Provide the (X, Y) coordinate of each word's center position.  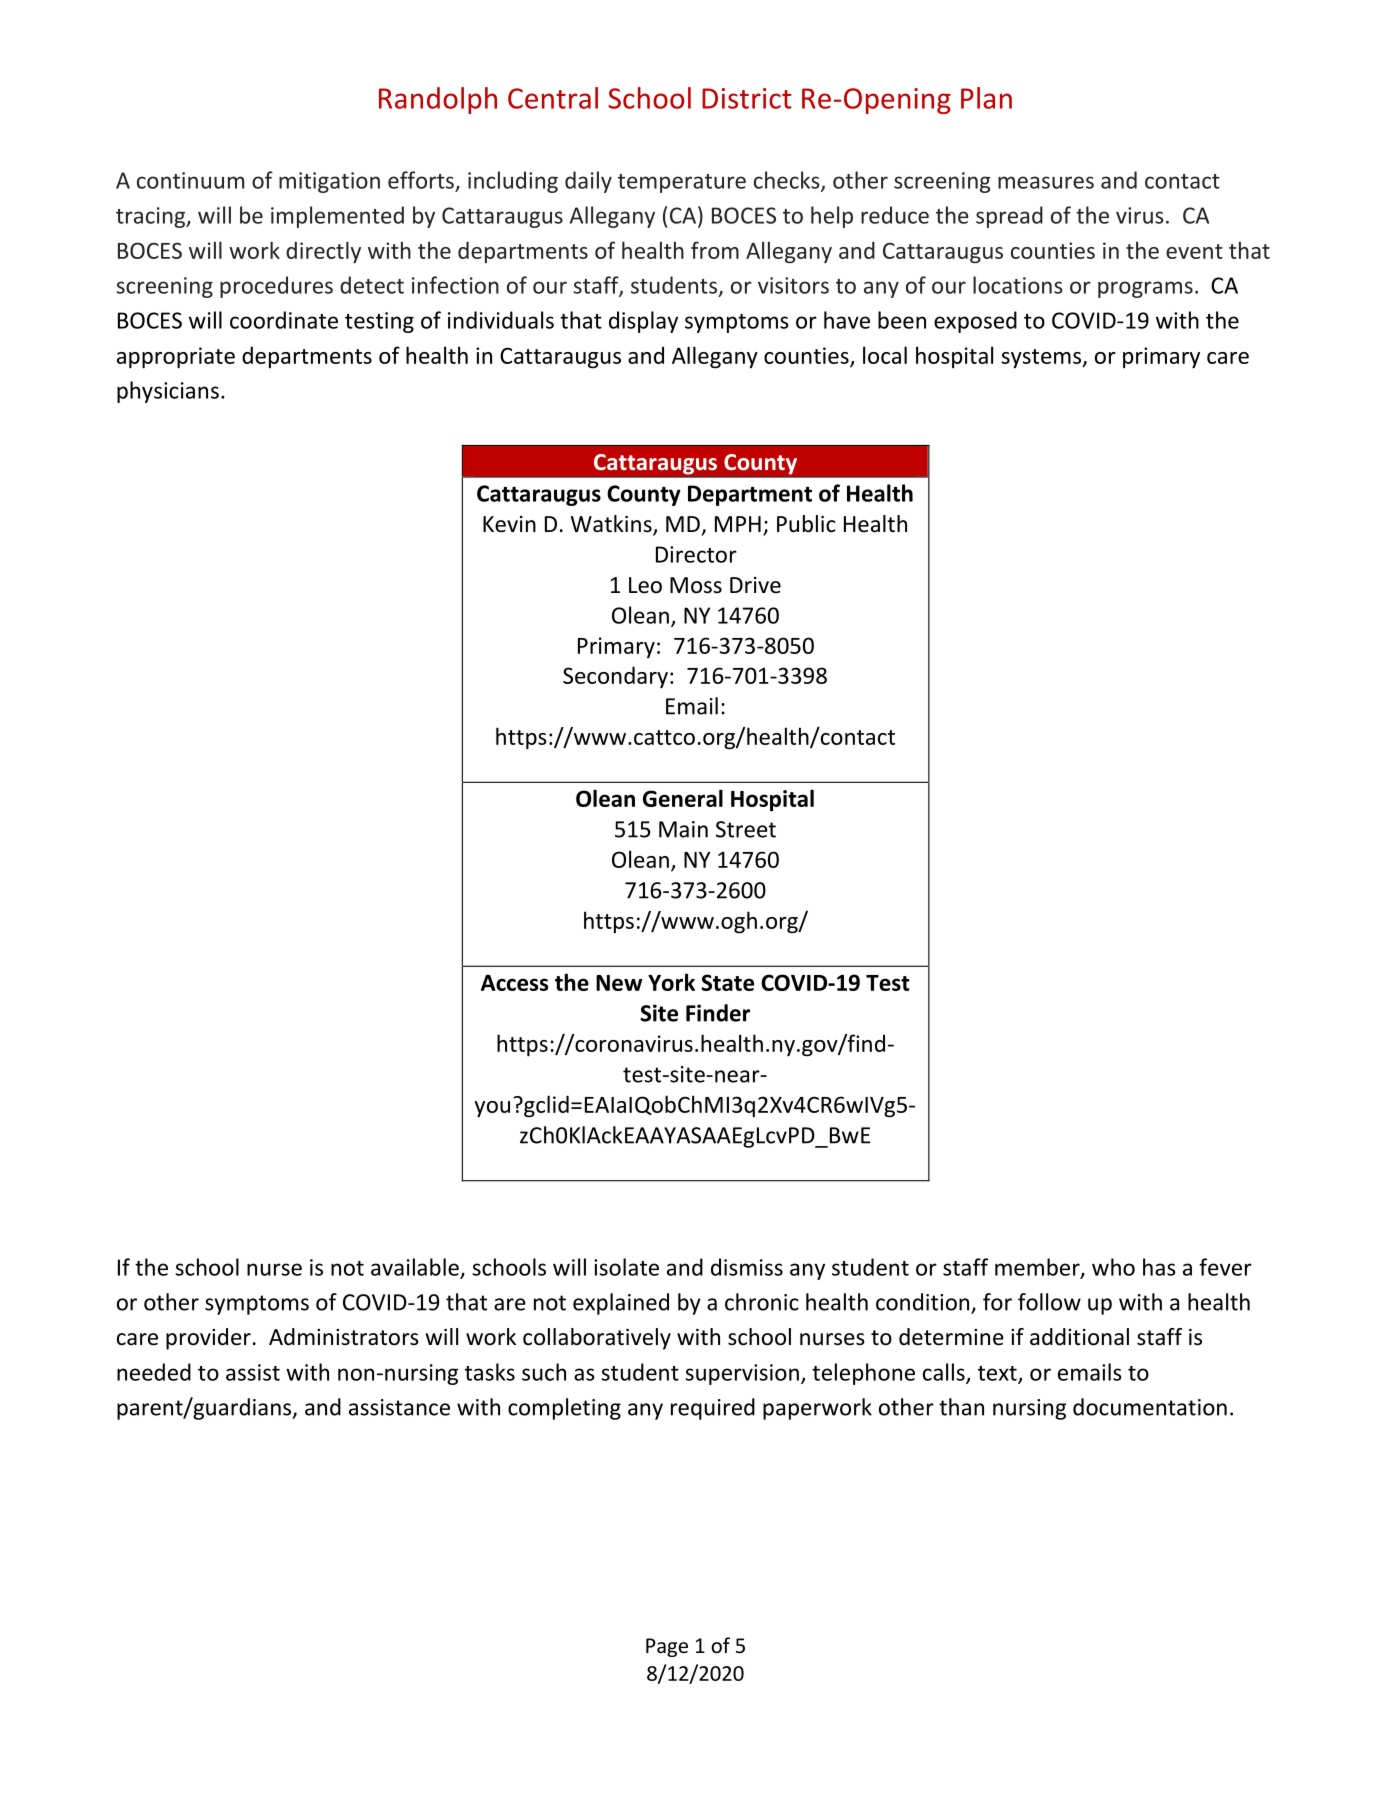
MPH (738, 524)
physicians (168, 392)
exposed (975, 322)
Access (514, 983)
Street (746, 829)
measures (1046, 182)
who (1113, 1267)
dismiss (747, 1267)
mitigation (329, 182)
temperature (682, 183)
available (415, 1267)
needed (154, 1372)
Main (683, 829)
